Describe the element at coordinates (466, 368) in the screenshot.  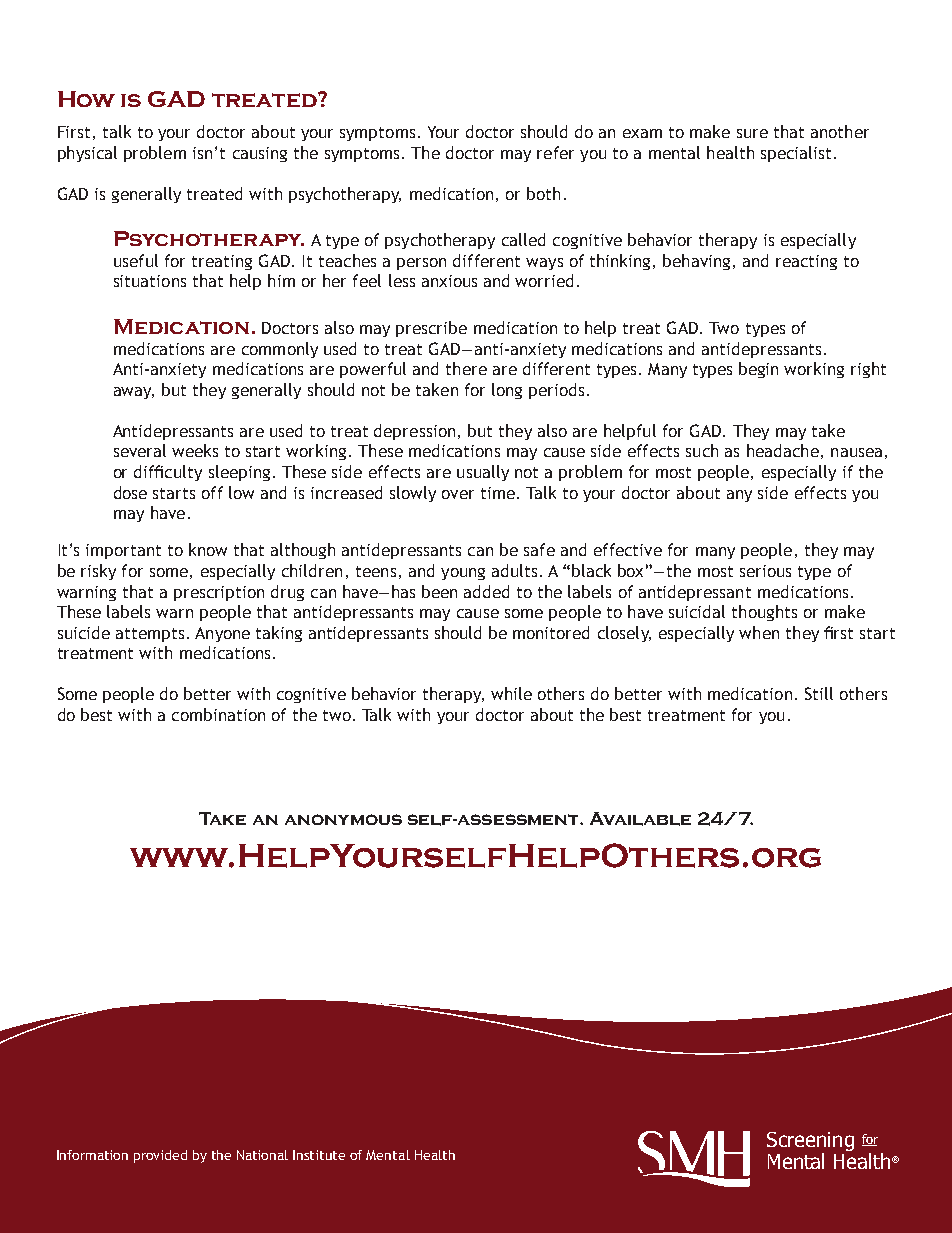
I see `there` at that location.
